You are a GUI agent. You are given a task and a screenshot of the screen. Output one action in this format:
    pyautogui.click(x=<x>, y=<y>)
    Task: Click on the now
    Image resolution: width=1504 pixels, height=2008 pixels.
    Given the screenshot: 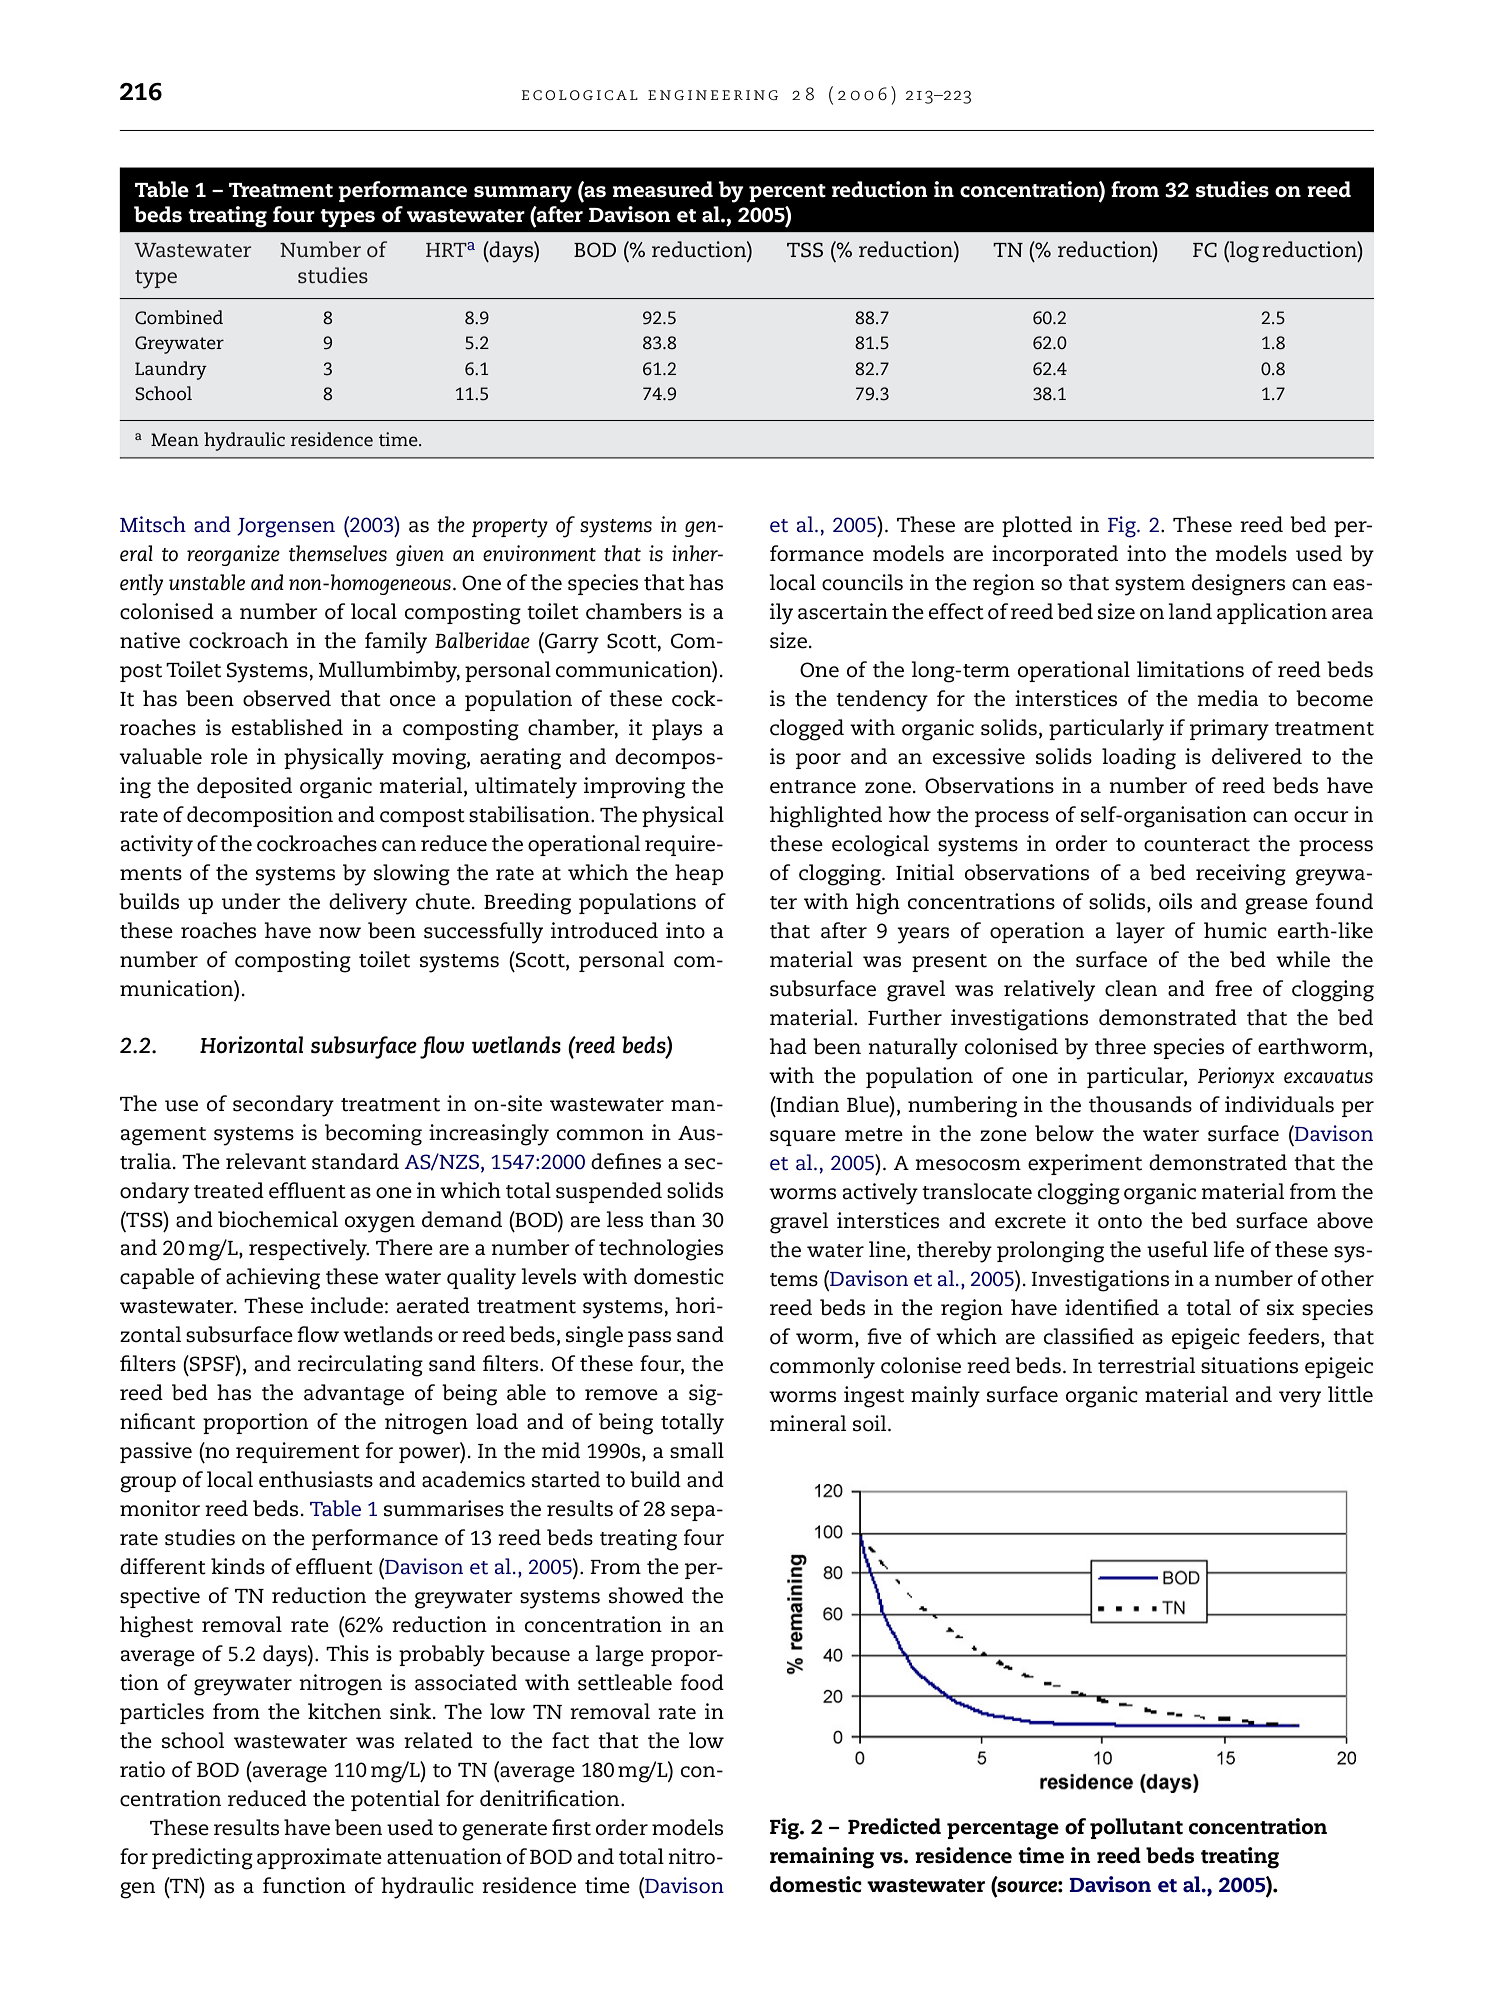 What is the action you would take?
    pyautogui.click(x=340, y=933)
